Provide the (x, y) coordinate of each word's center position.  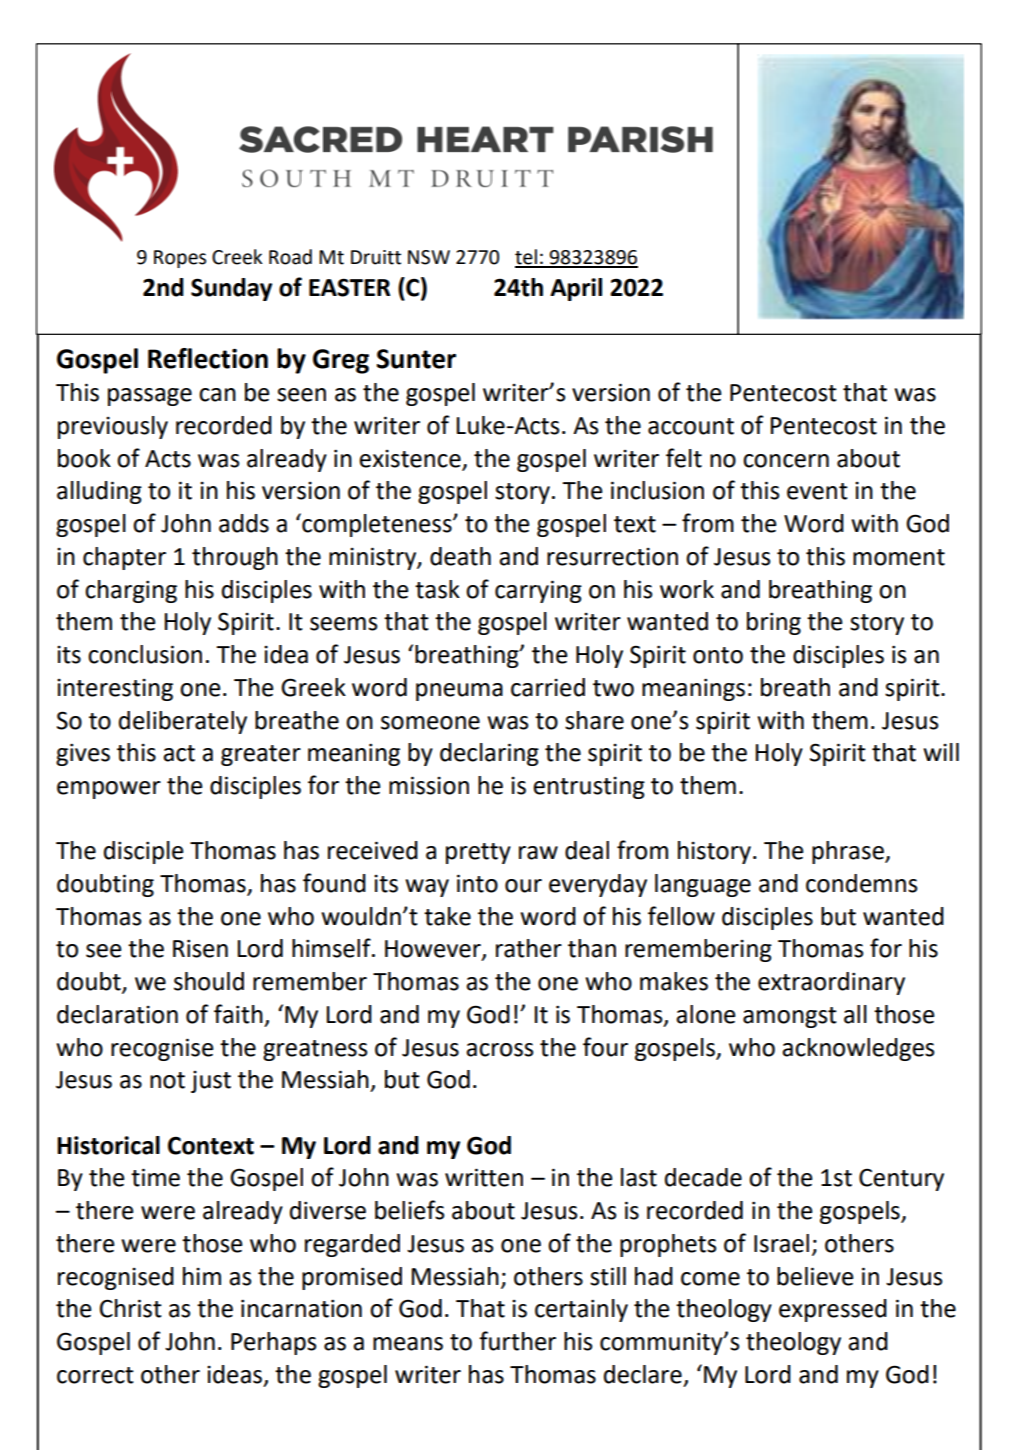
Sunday (231, 289)
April (576, 289)
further (517, 1341)
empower (109, 790)
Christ (131, 1308)
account (691, 426)
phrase (849, 852)
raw (538, 853)
